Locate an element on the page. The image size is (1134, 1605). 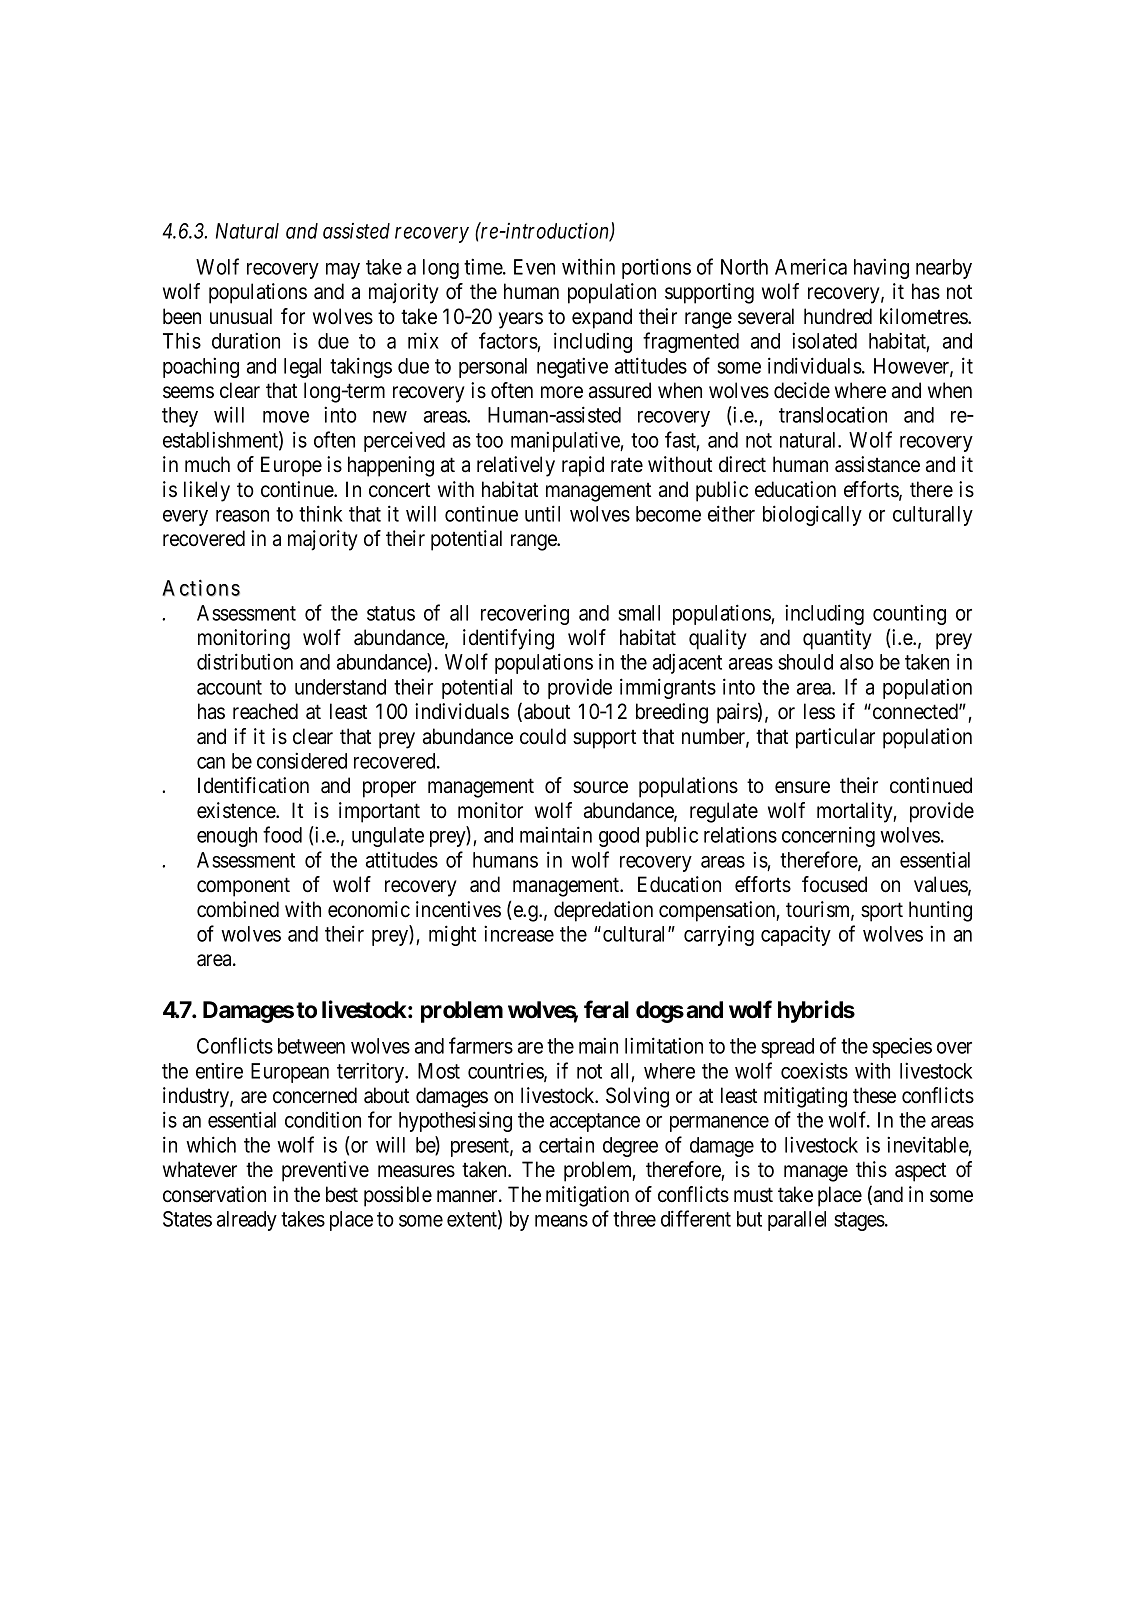
unusual is located at coordinates (241, 316).
